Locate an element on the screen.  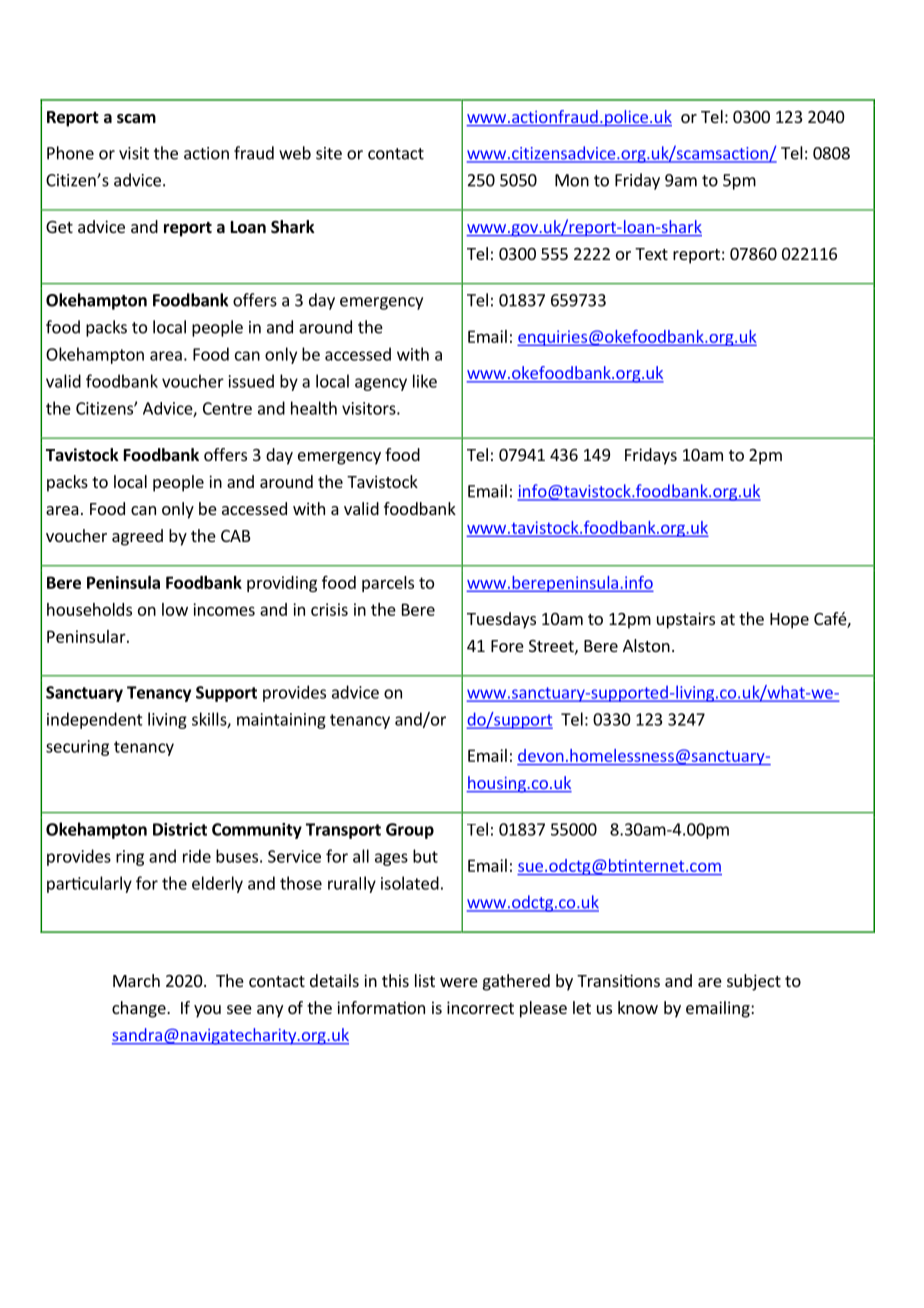
upstairs is located at coordinates (686, 620).
